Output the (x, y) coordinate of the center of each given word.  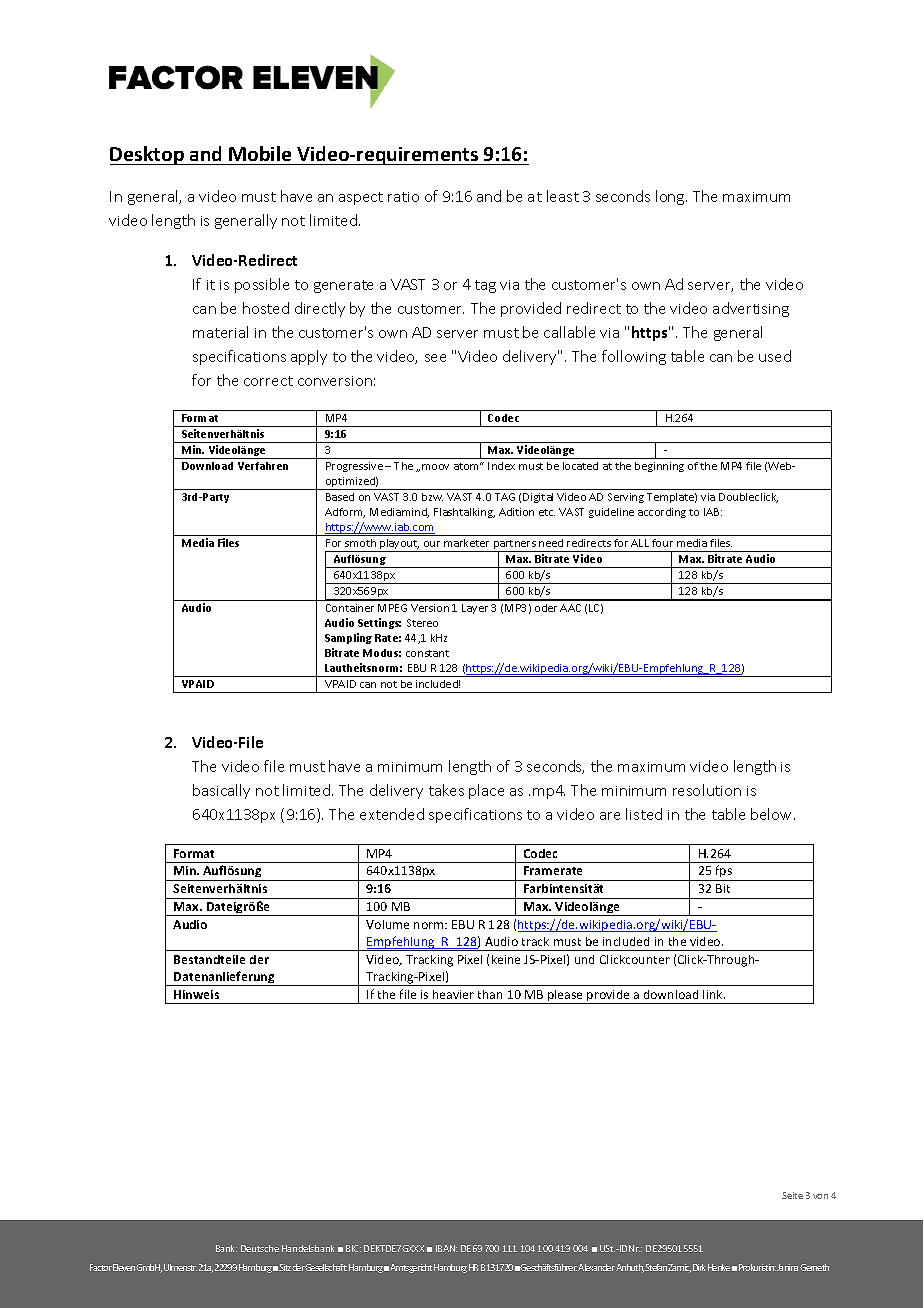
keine (506, 959)
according (662, 513)
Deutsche (260, 1248)
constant (427, 653)
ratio (403, 197)
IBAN (446, 1248)
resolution (707, 790)
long (671, 197)
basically (221, 791)
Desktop (148, 155)
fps (723, 873)
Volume (387, 924)
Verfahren (263, 466)
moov (435, 467)
